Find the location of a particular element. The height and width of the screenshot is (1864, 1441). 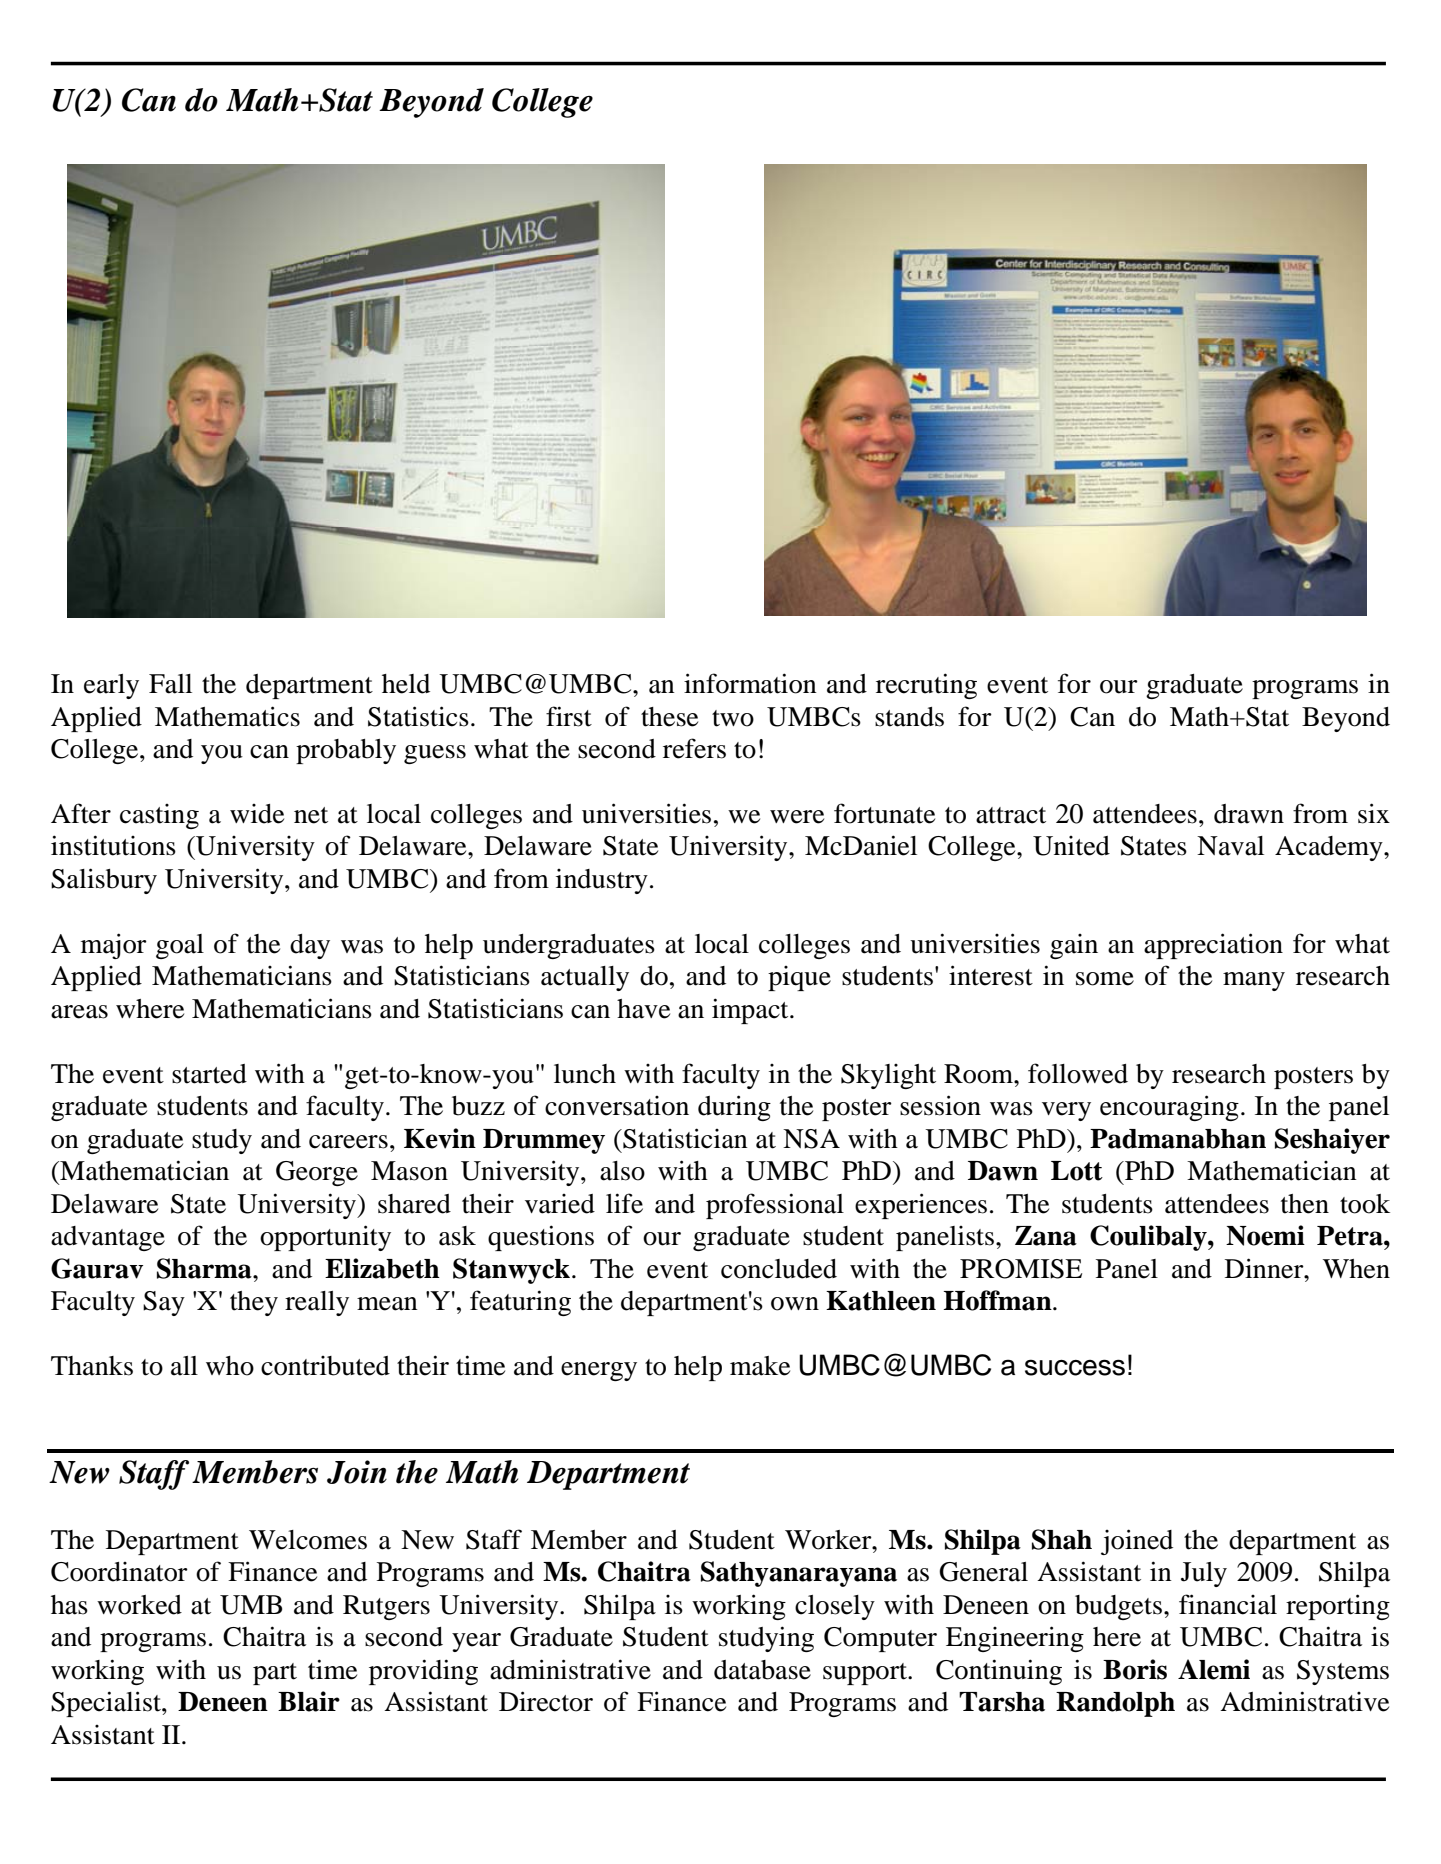

goal is located at coordinates (180, 946).
